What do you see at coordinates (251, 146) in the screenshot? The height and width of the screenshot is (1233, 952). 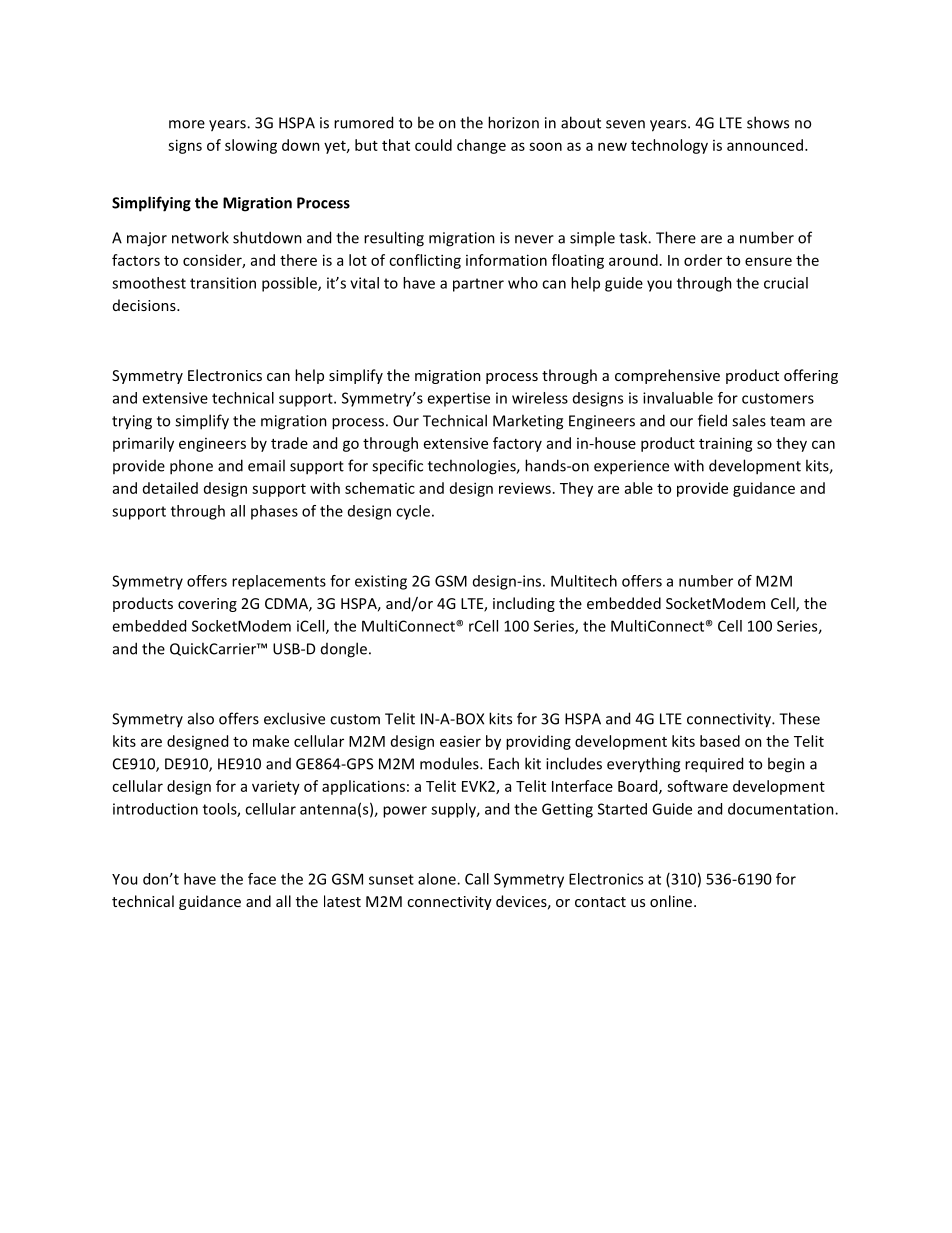 I see `slowing` at bounding box center [251, 146].
